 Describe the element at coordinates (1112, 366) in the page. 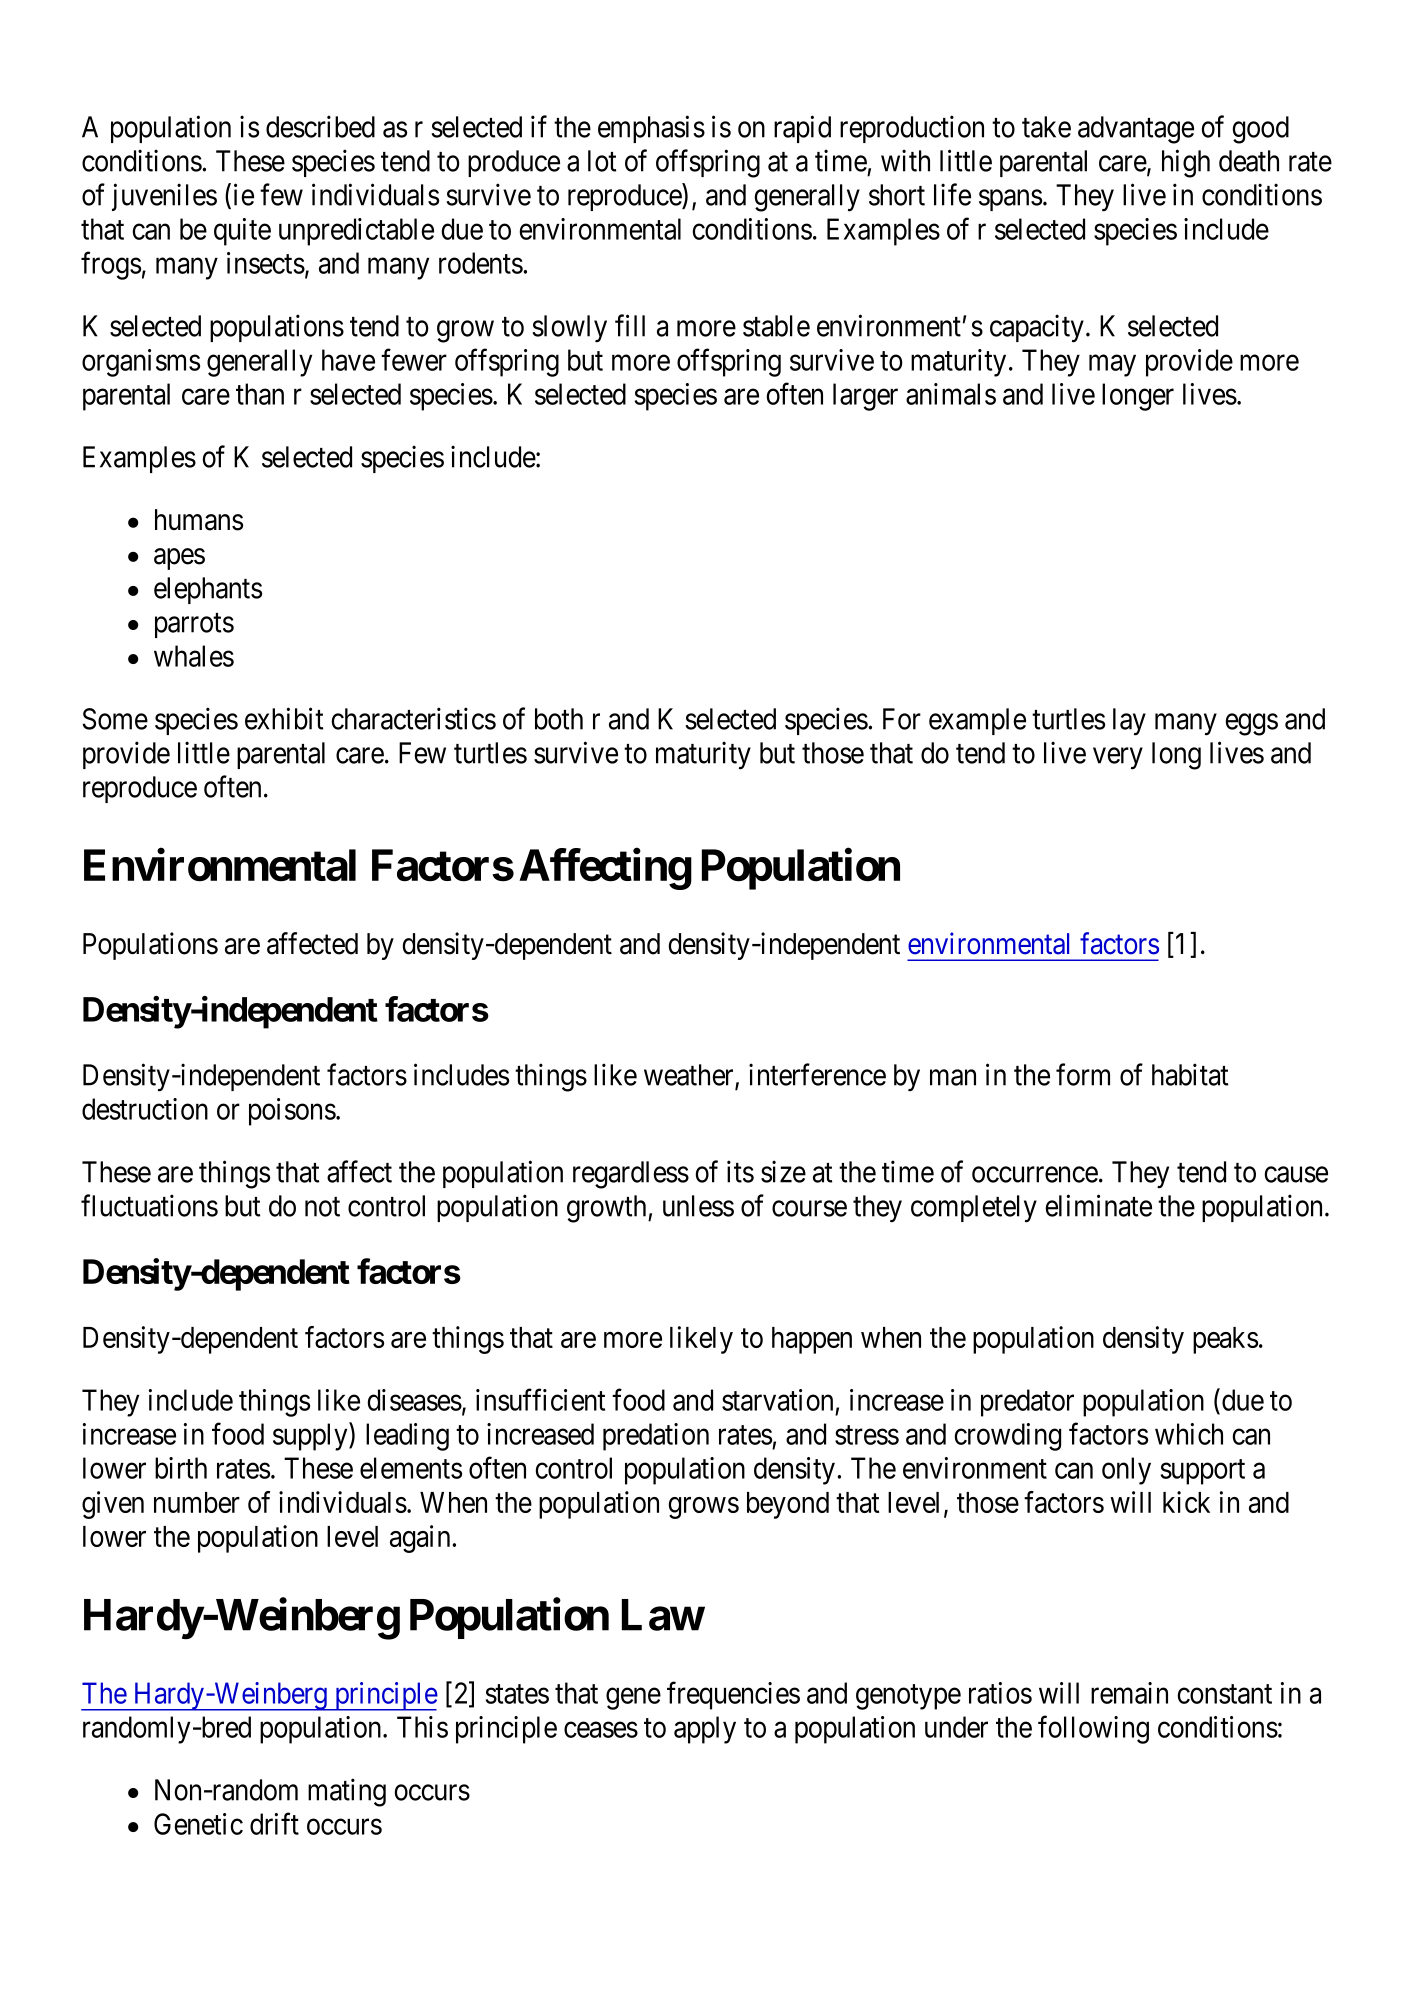

I see `may` at that location.
